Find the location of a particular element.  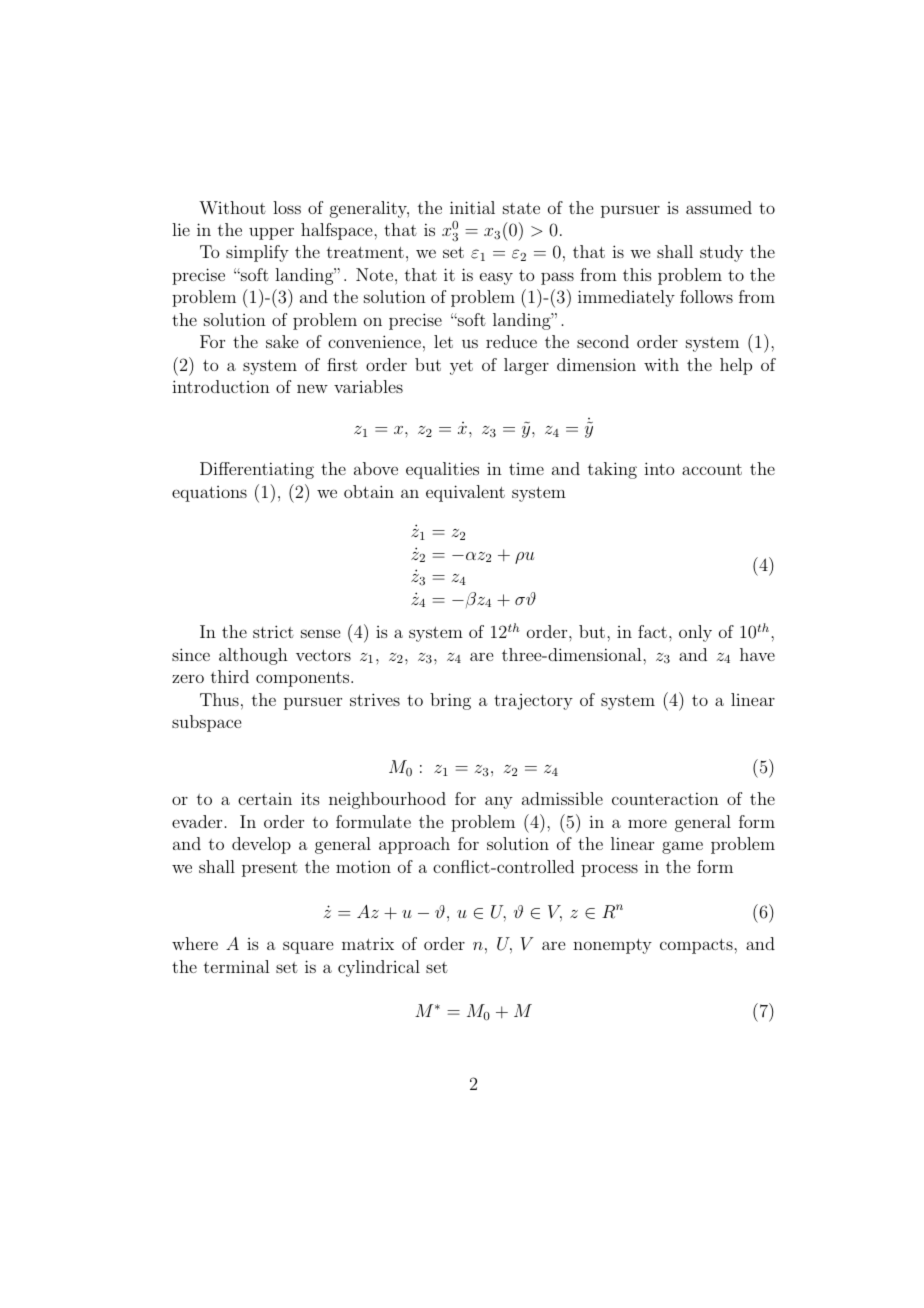

upper is located at coordinates (271, 233).
